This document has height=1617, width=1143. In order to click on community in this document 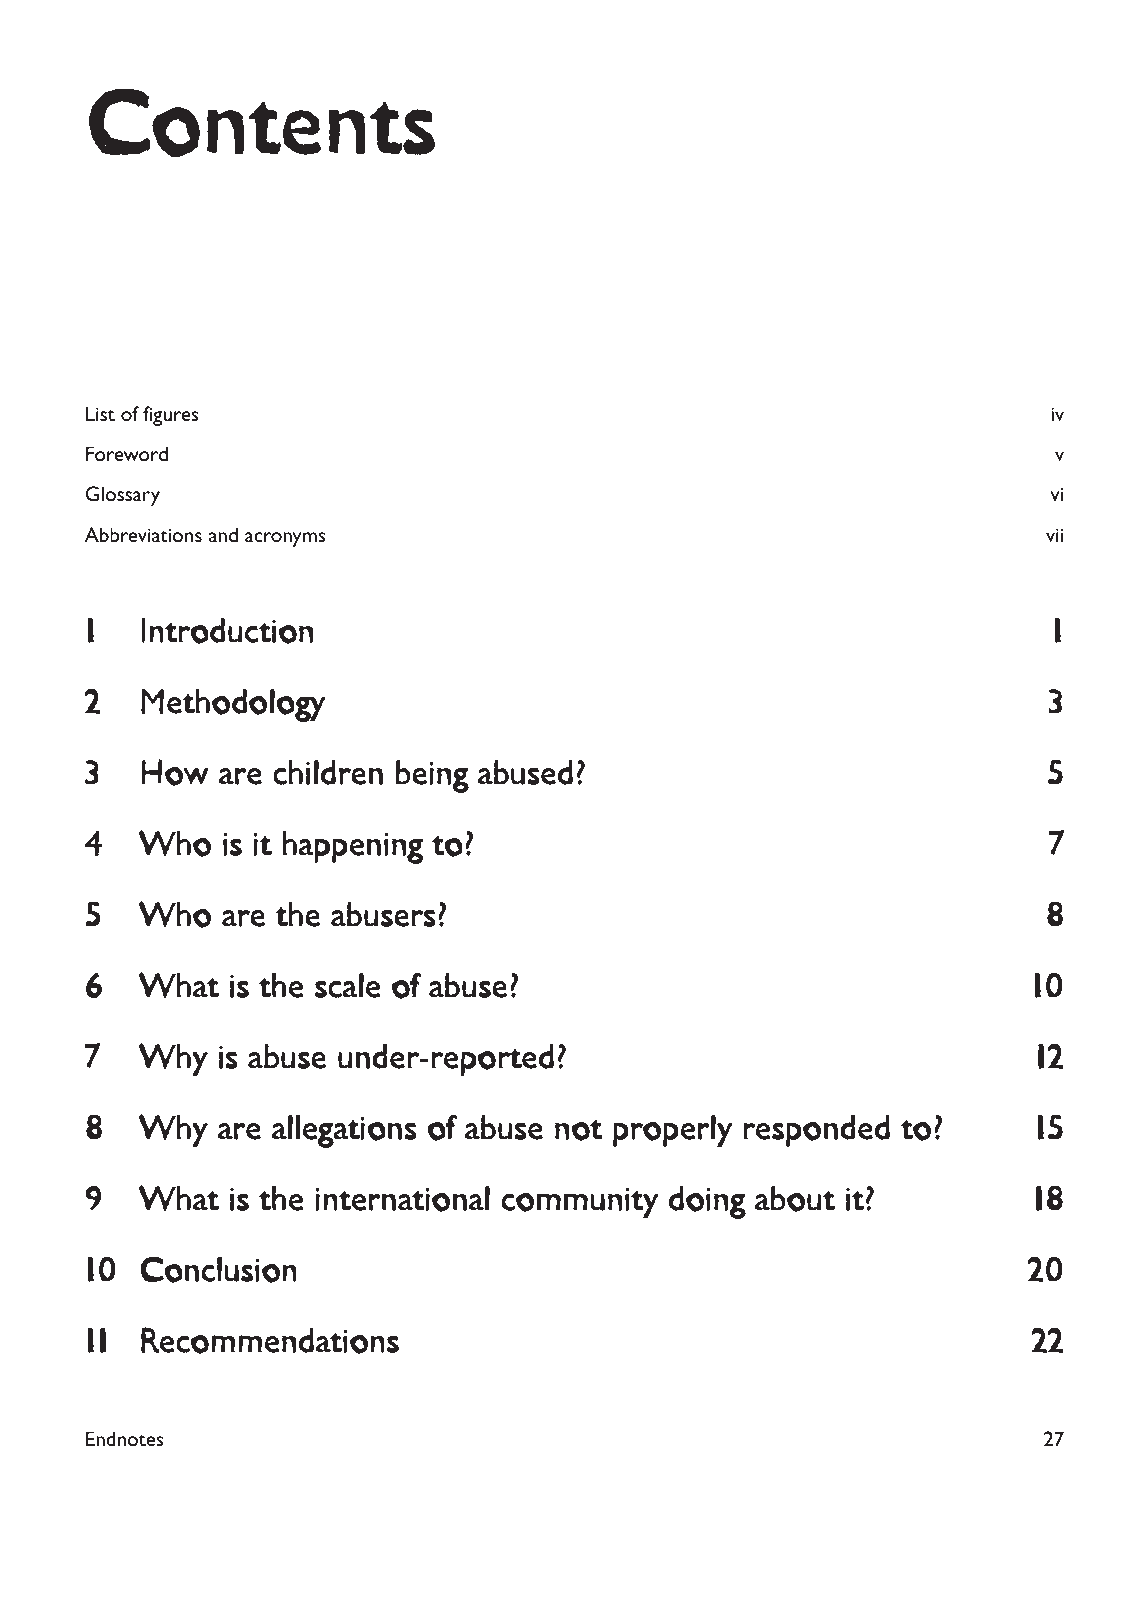, I will do `click(580, 1202)`.
